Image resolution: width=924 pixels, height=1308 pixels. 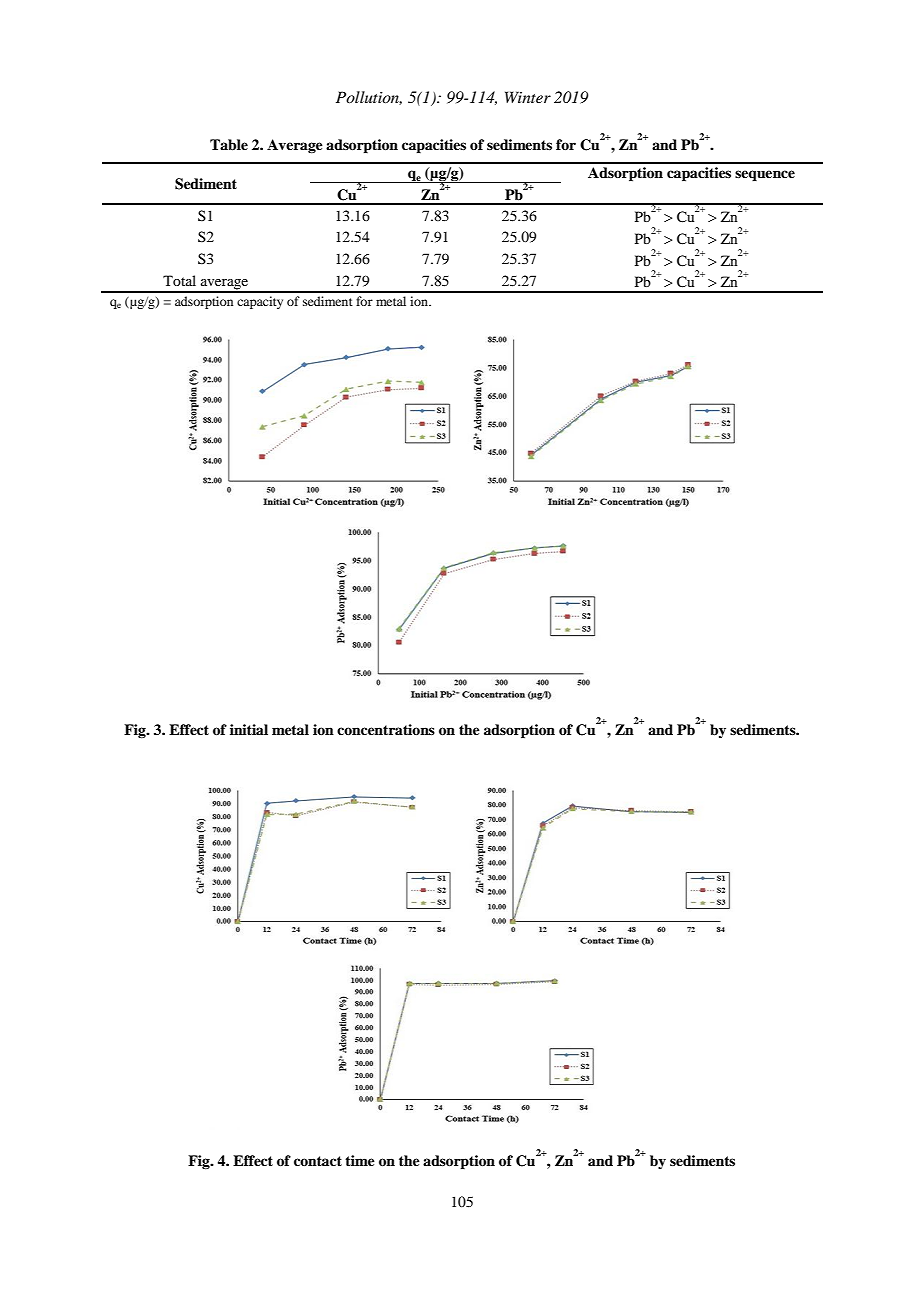 I want to click on concentrations, so click(x=386, y=729).
